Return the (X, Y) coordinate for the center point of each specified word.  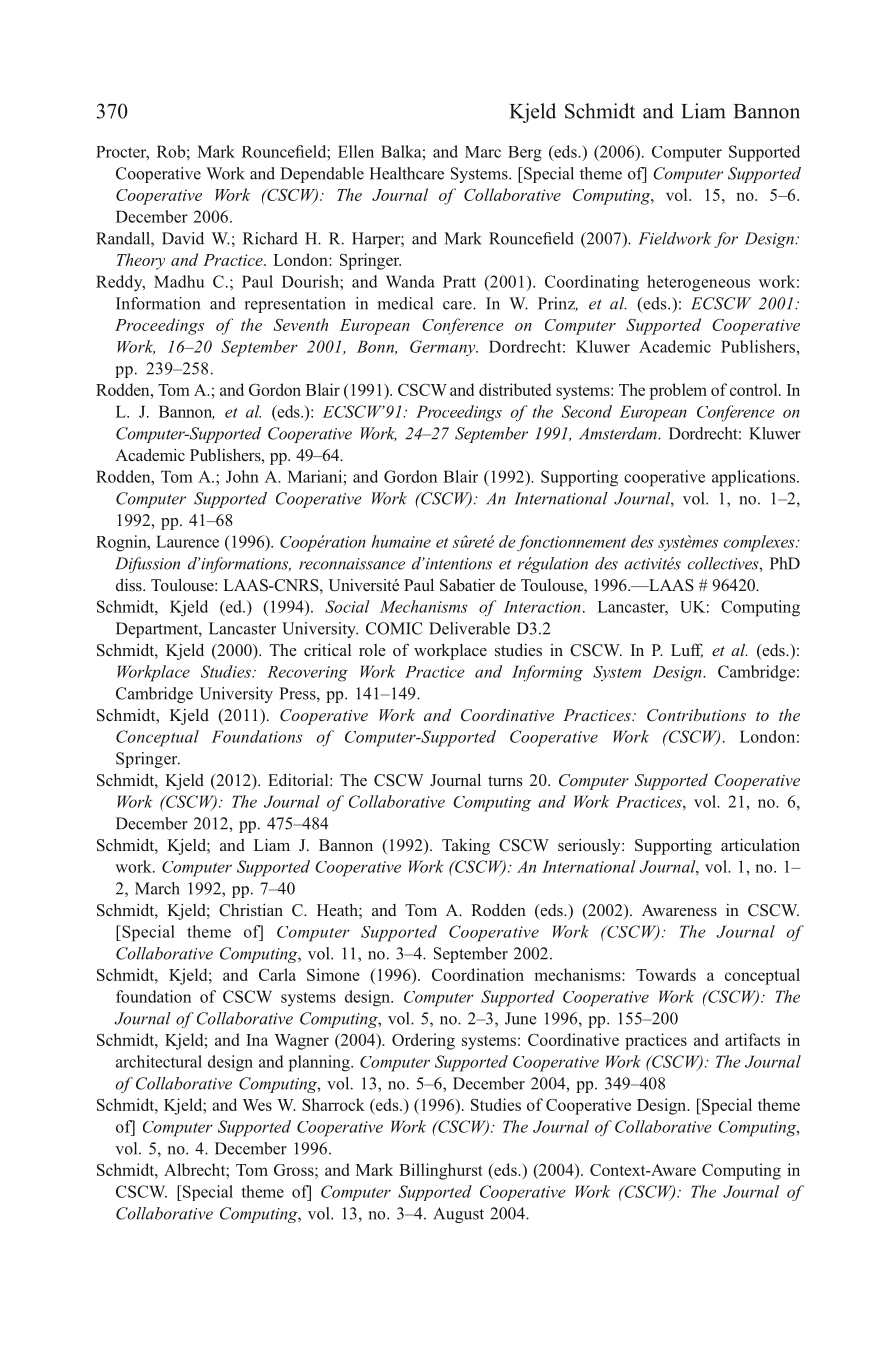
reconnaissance (352, 564)
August (458, 1215)
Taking (466, 846)
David (183, 238)
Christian (251, 910)
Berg (525, 154)
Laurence (187, 541)
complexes (760, 543)
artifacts (752, 1039)
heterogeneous (698, 283)
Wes (257, 1105)
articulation (760, 844)
